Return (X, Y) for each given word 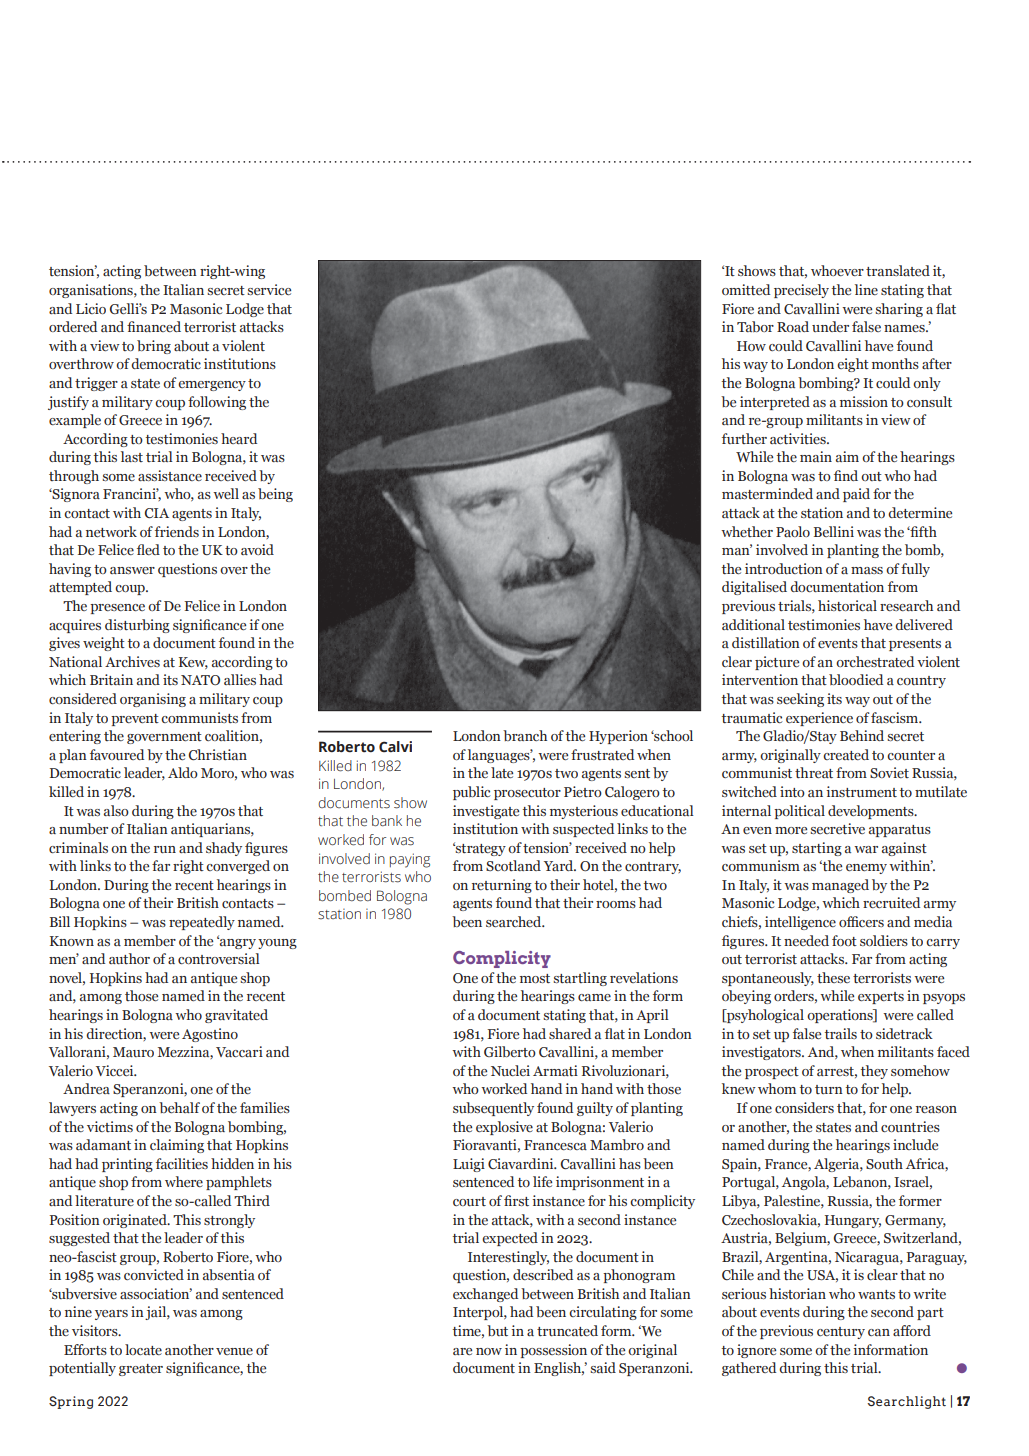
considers (804, 1107)
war (866, 849)
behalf (179, 1107)
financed (154, 326)
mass (867, 570)
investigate (486, 812)
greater (141, 1370)
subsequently (493, 1109)
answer (132, 570)
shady (224, 849)
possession (553, 1351)
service (269, 289)
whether (747, 531)
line (866, 289)
